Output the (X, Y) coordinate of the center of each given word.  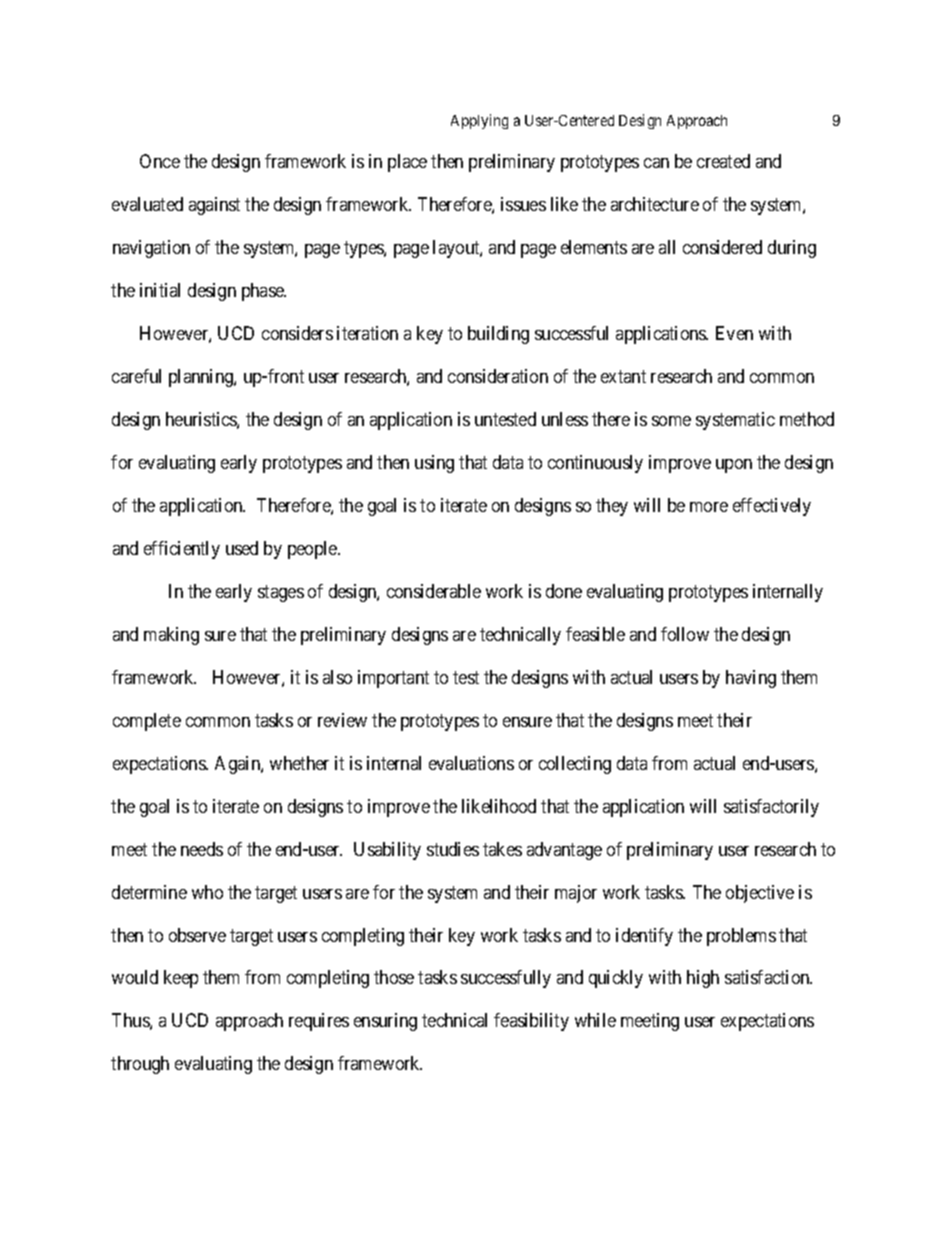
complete (147, 722)
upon (734, 466)
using (434, 464)
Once (160, 161)
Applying (479, 121)
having (751, 679)
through (140, 1065)
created (723, 161)
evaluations (471, 763)
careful (136, 376)
